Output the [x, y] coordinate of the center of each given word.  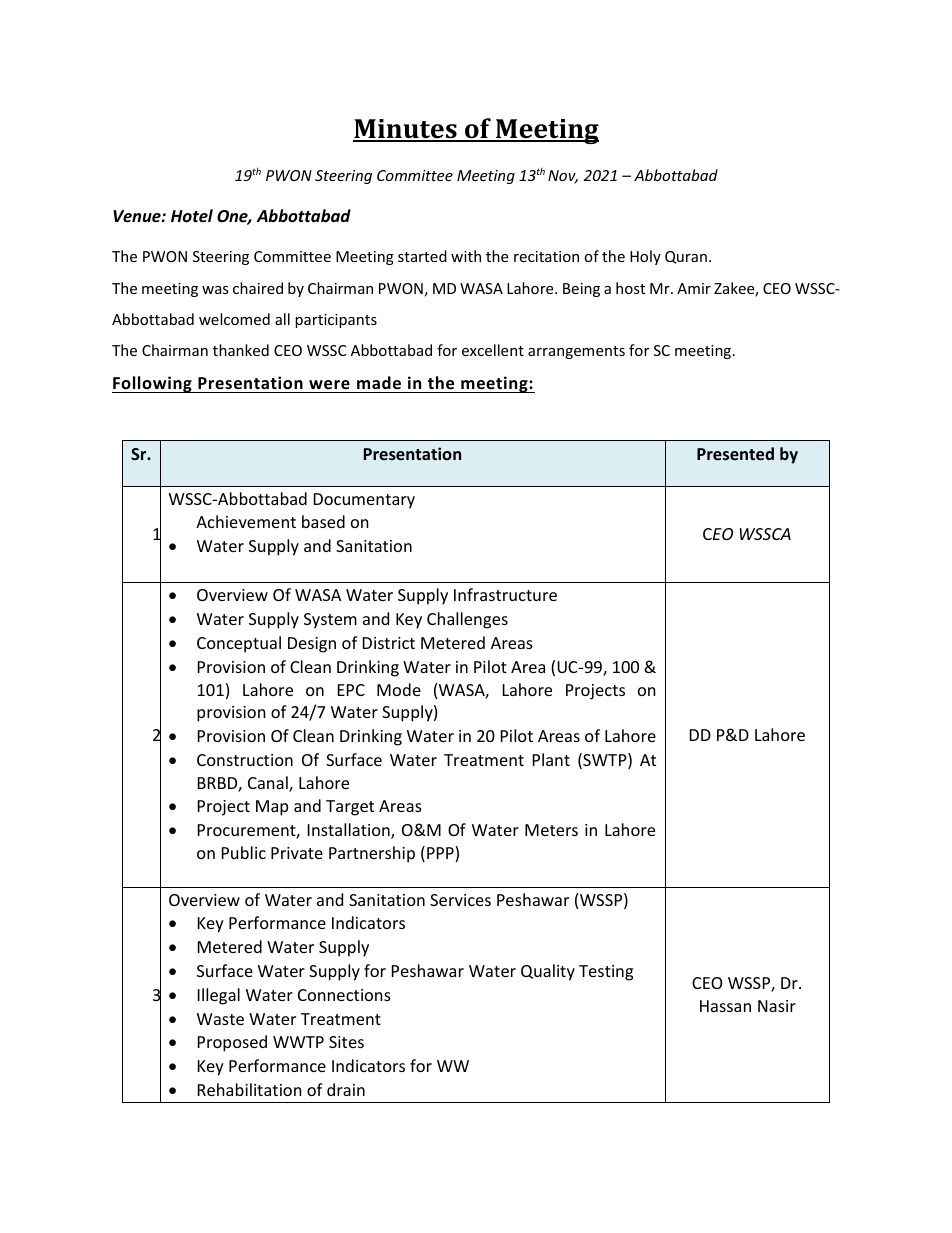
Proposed [232, 1043]
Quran [686, 257]
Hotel [192, 216]
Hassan [725, 1006]
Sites [346, 1042]
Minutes [406, 130]
